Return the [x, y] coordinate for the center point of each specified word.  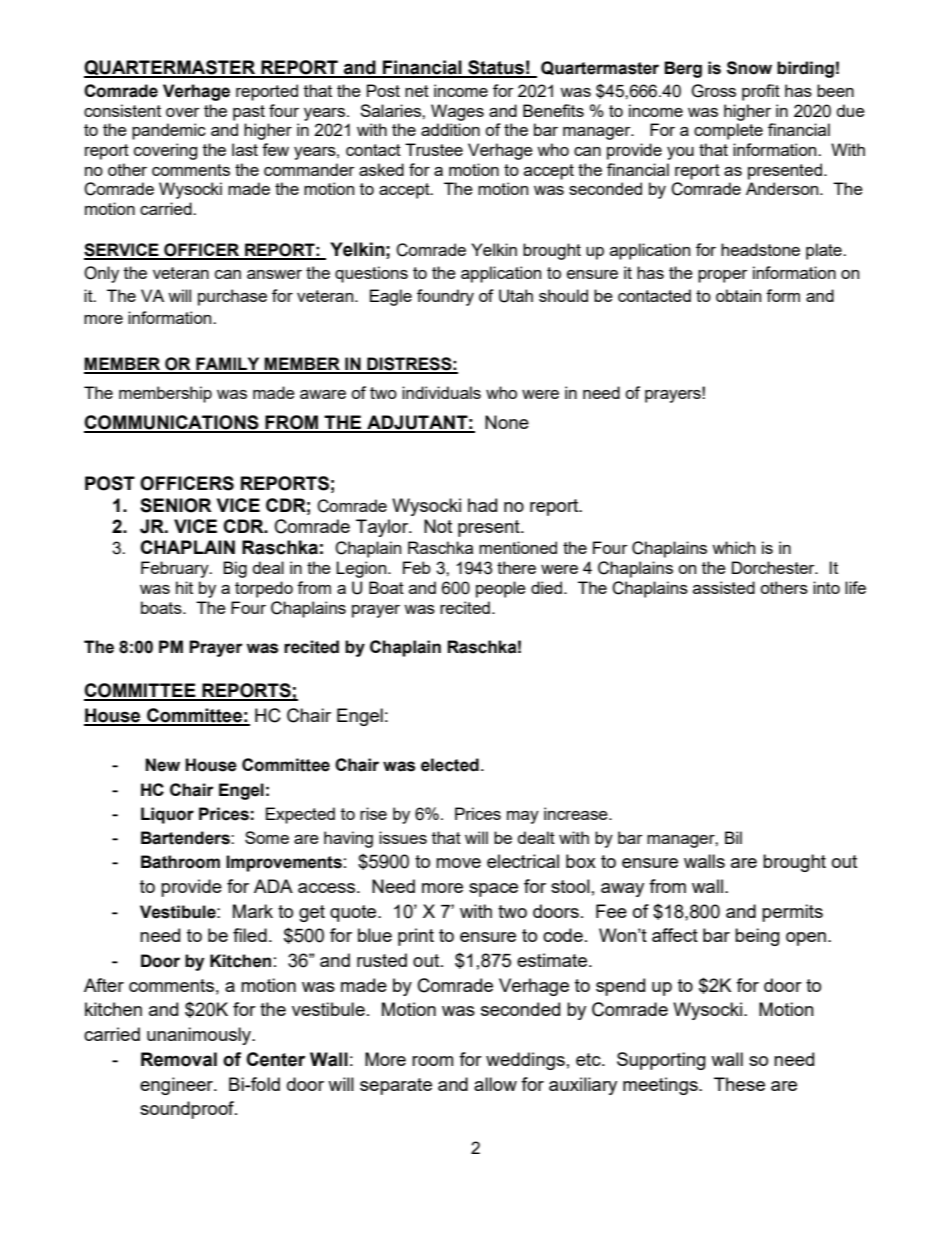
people [501, 589]
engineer [178, 1086]
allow [495, 1084]
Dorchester [774, 567]
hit [184, 587]
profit [761, 92]
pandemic [169, 131]
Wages [457, 112]
